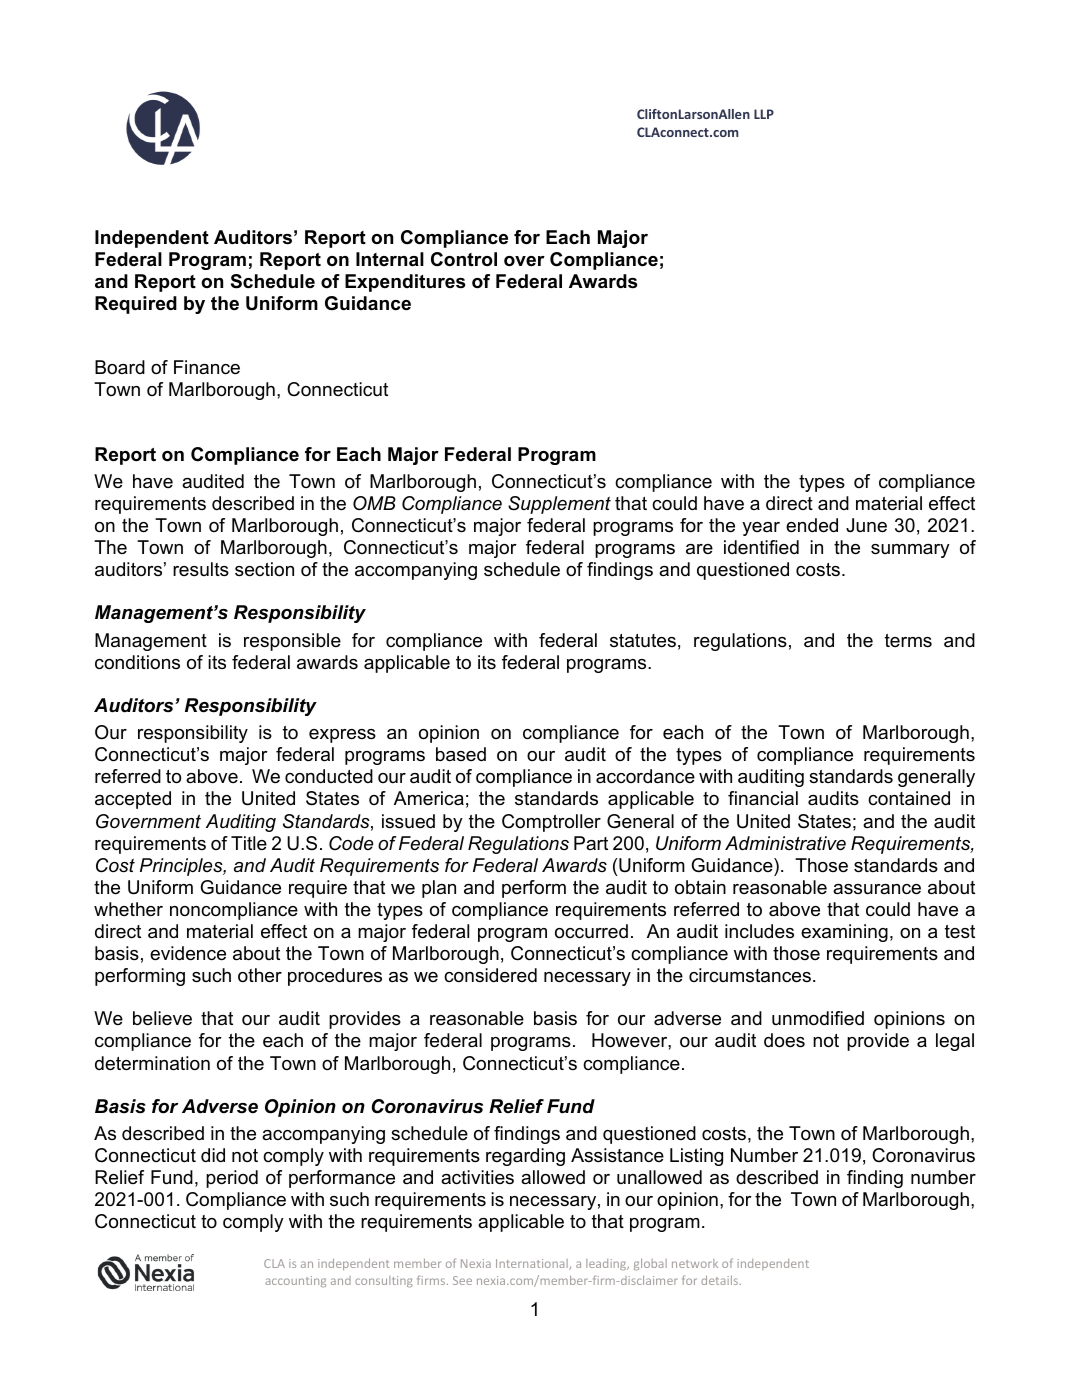 Image resolution: width=1070 pixels, height=1384 pixels. What do you see at coordinates (461, 754) in the document?
I see `based` at bounding box center [461, 754].
